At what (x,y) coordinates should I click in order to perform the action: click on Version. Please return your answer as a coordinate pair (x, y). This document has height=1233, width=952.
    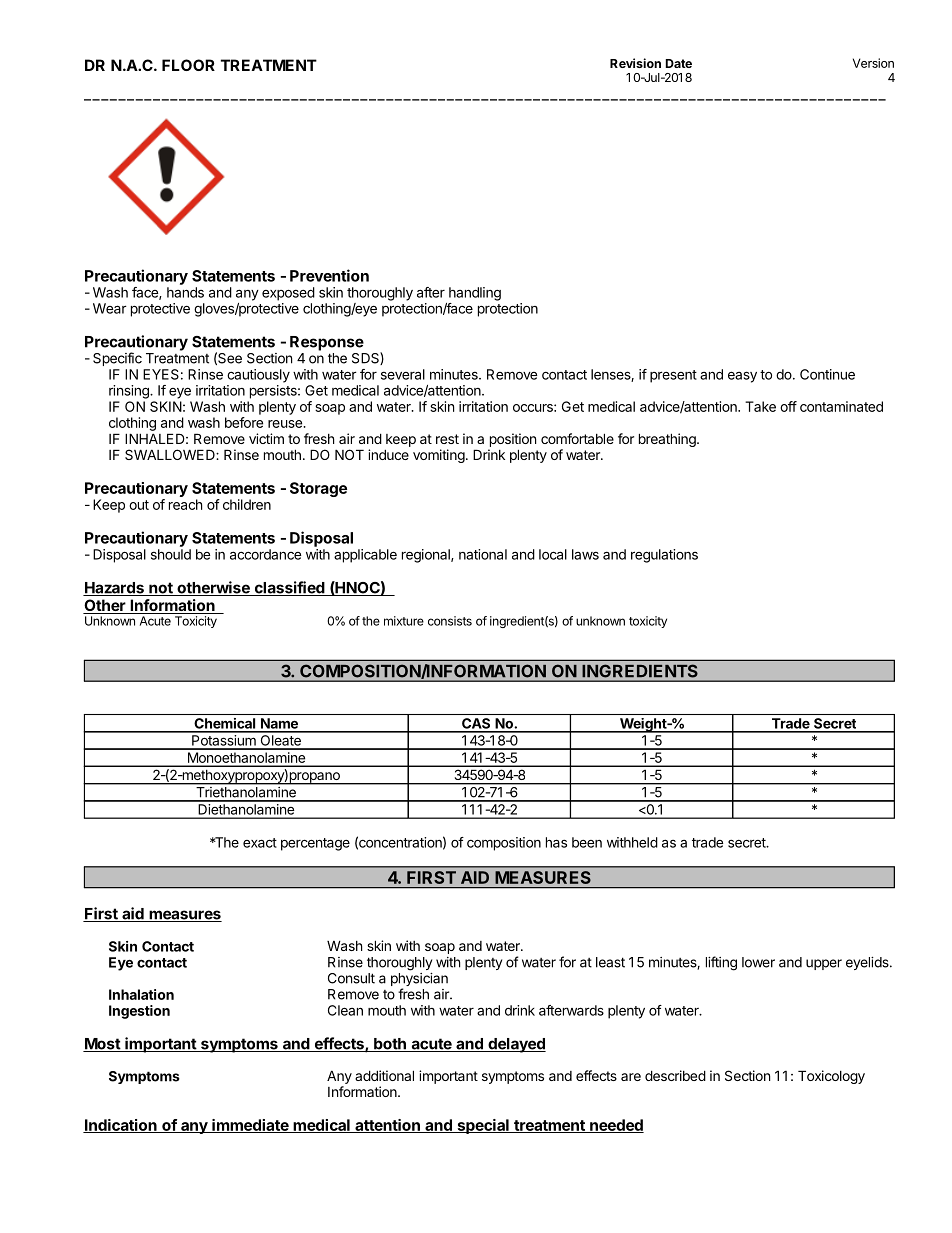
    Looking at the image, I should click on (873, 63).
